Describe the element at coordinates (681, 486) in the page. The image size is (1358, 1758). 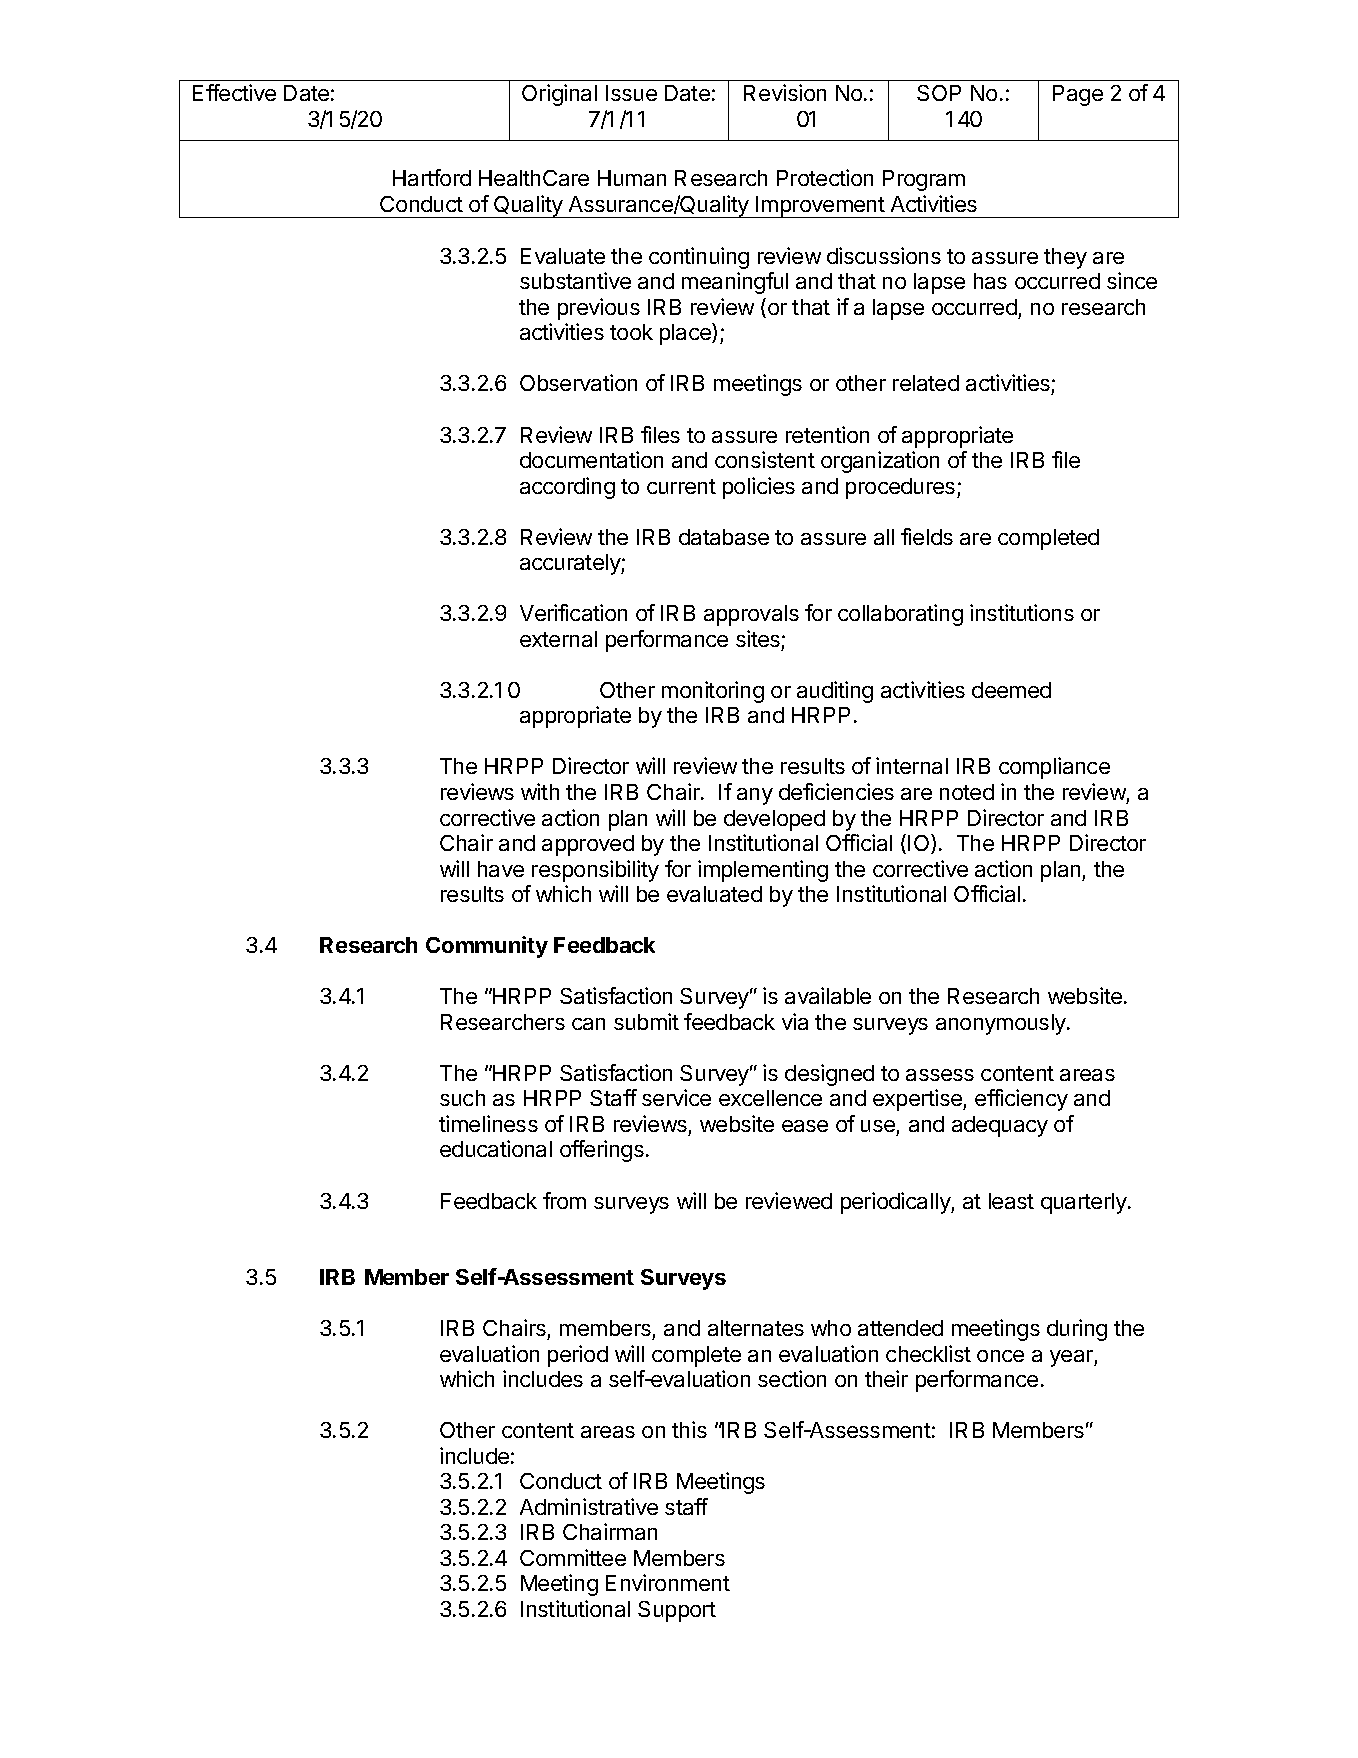
I see `current` at that location.
